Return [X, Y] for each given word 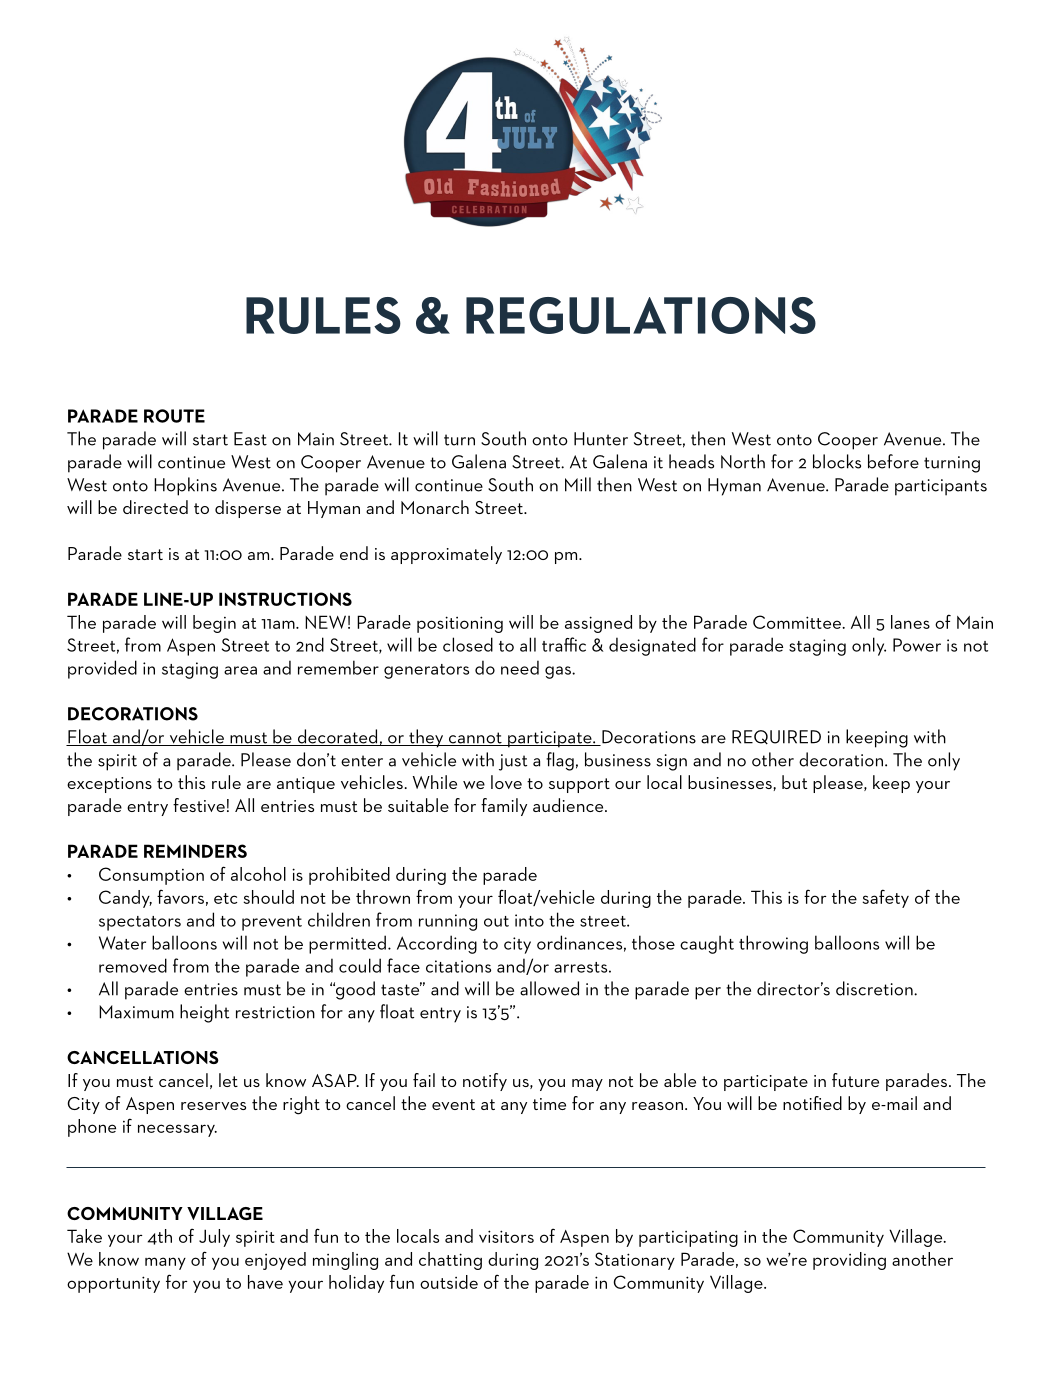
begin [214, 624]
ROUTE [174, 416]
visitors [506, 1236]
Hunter [601, 439]
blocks [837, 461]
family [504, 807]
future [855, 1080]
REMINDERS [195, 851]
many [165, 1263]
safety [885, 898]
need [520, 667]
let [228, 1080]
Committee [798, 622]
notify [485, 1082]
